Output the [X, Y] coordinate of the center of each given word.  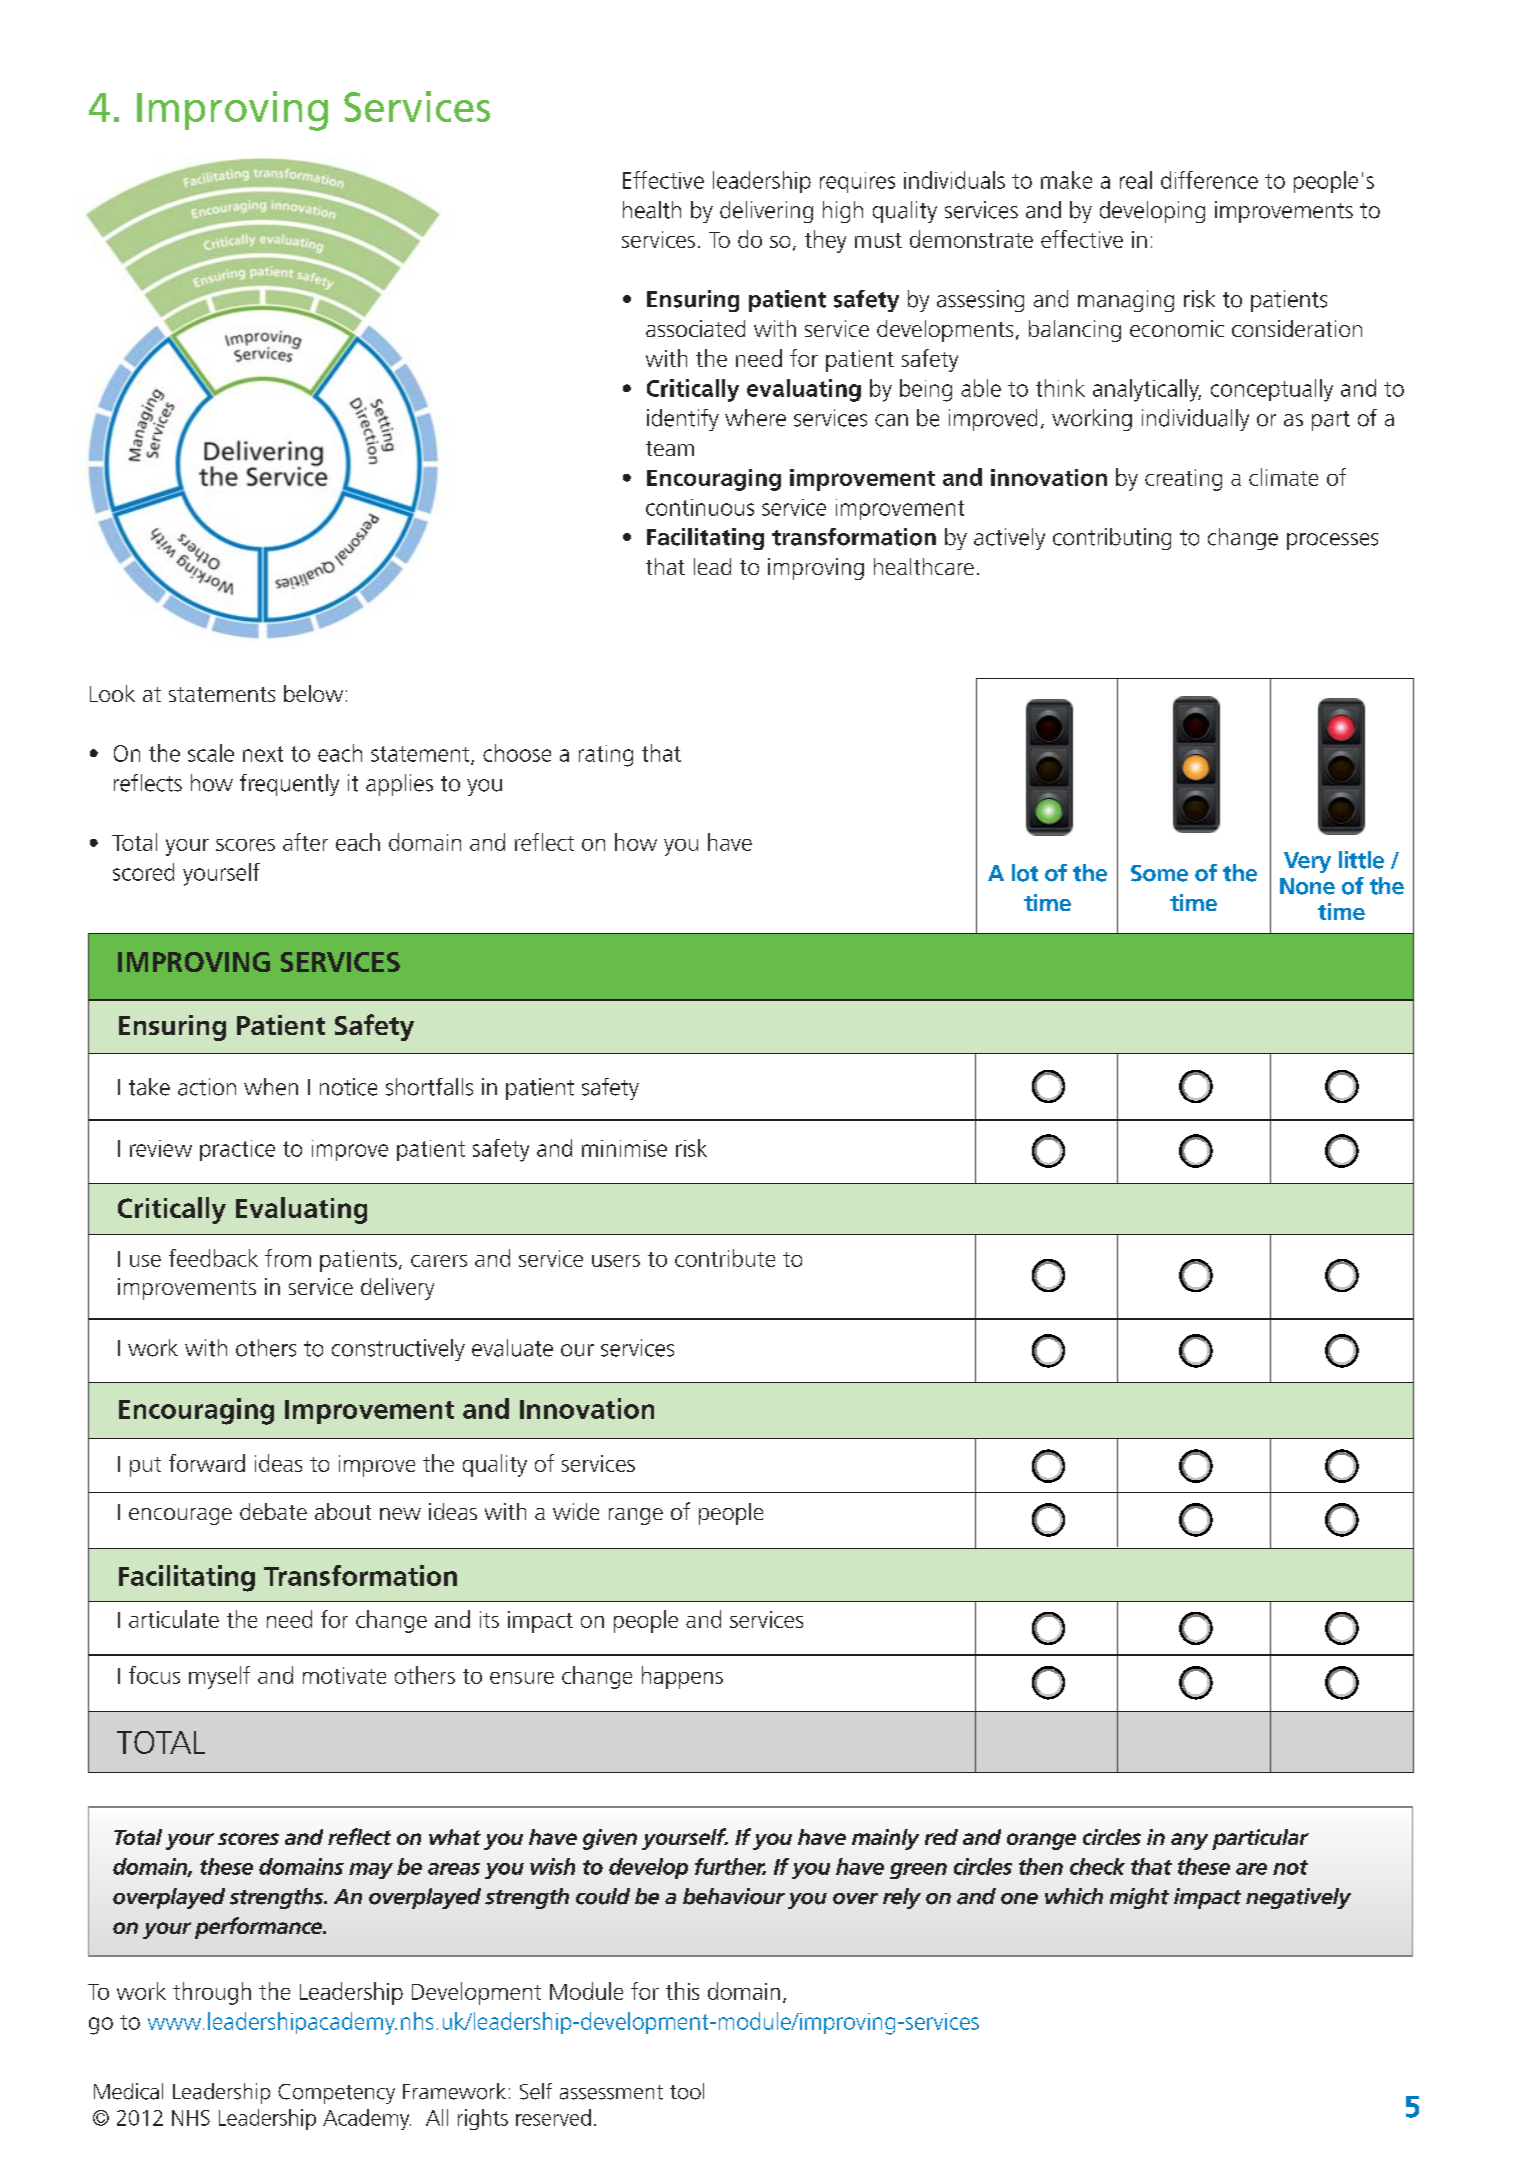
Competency [336, 2094]
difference [1209, 180]
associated [695, 328]
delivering [766, 212]
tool [687, 2091]
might [1139, 1898]
